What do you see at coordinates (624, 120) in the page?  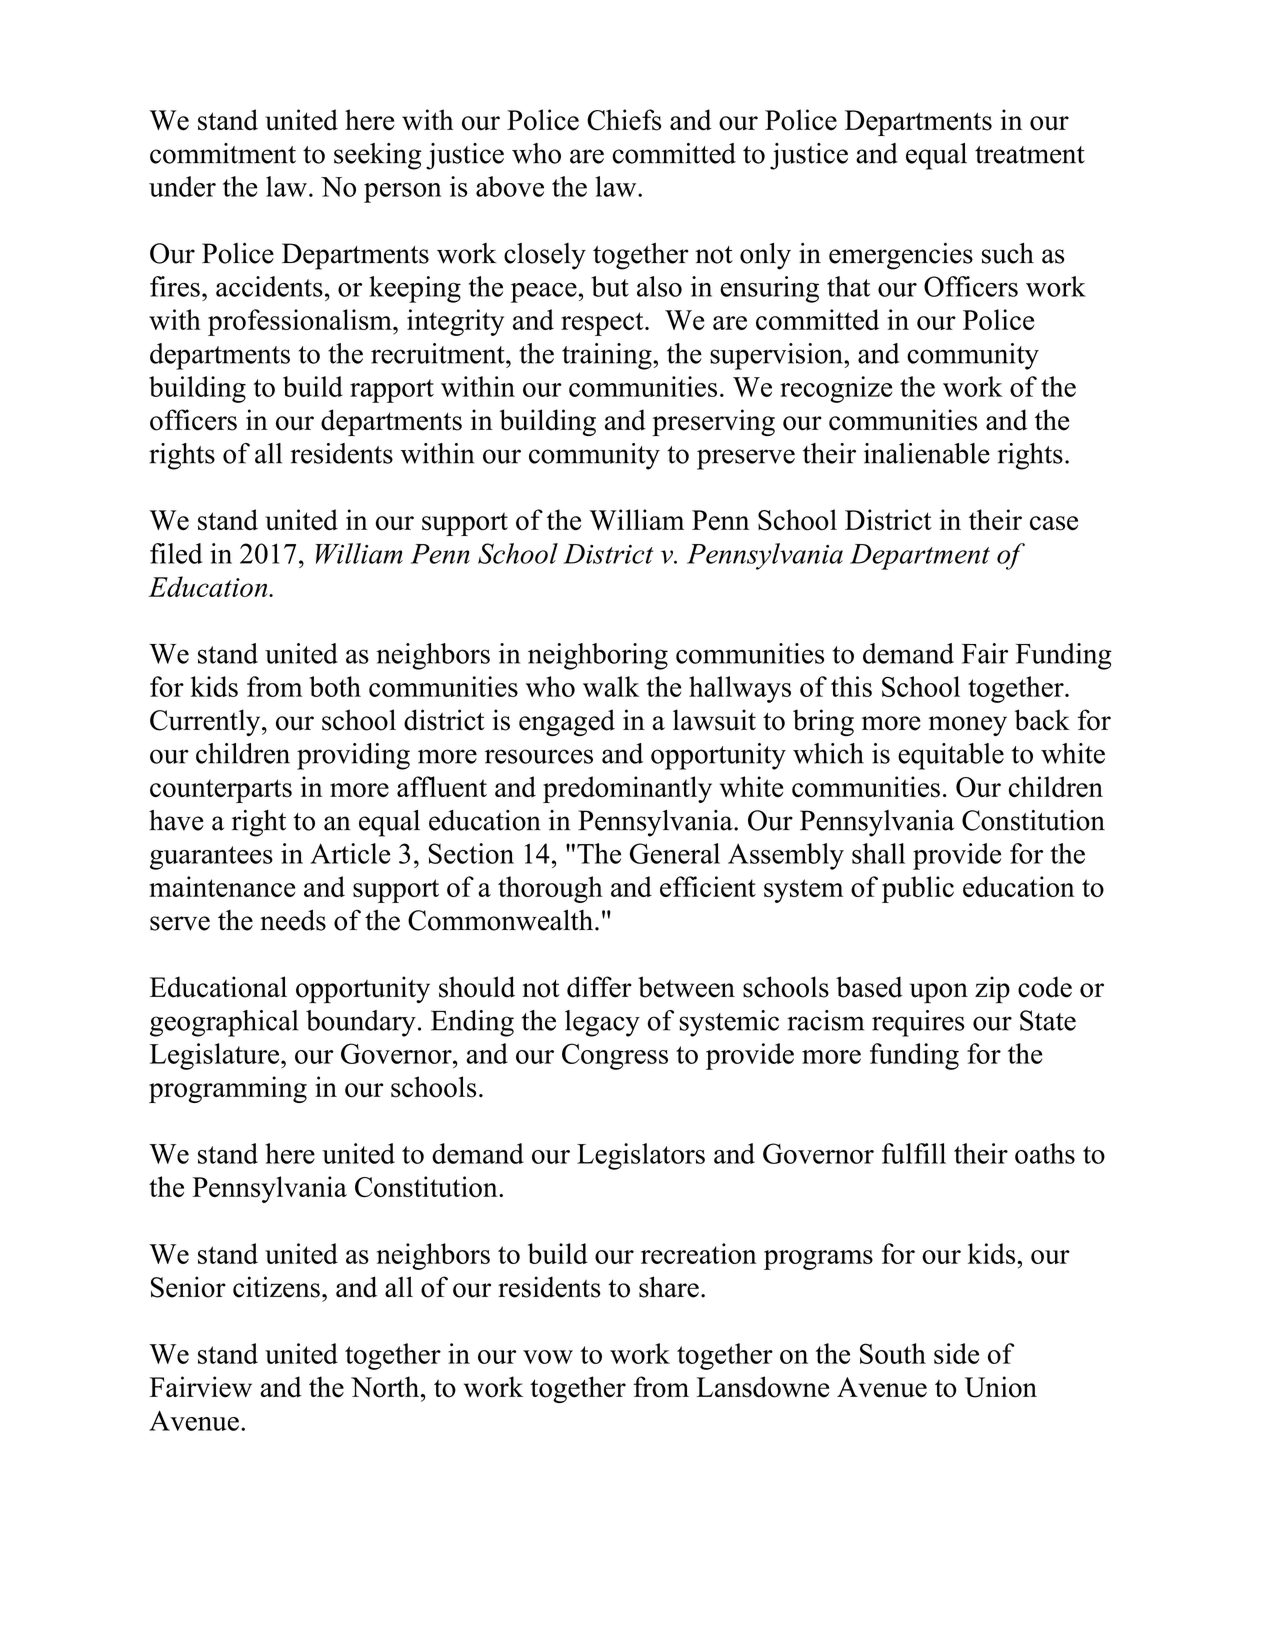 I see `Chiefs` at bounding box center [624, 120].
